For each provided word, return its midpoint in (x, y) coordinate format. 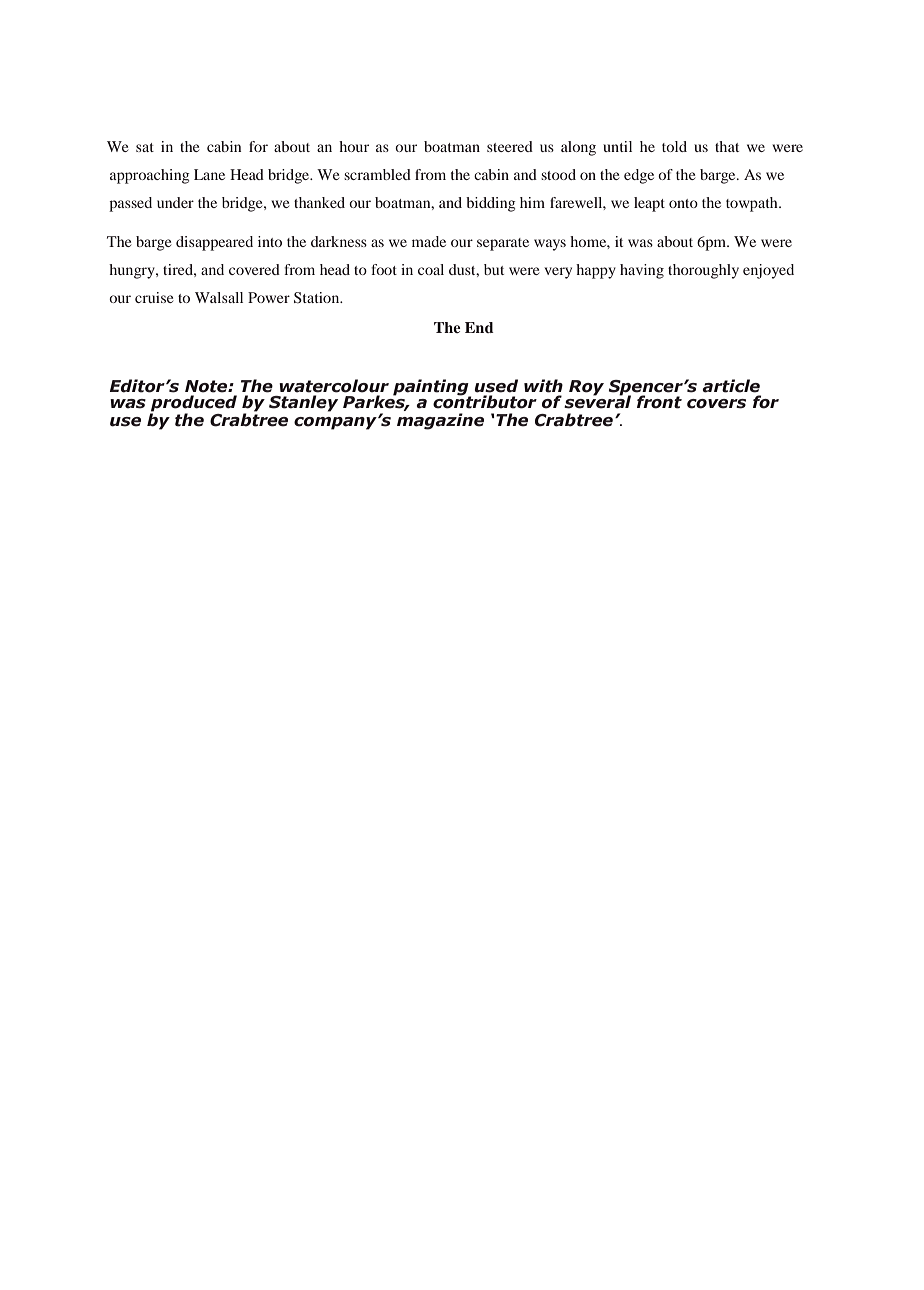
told (674, 146)
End (479, 327)
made (429, 241)
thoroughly (703, 271)
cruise (154, 297)
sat (145, 147)
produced (194, 403)
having (642, 271)
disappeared (214, 243)
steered (510, 146)
